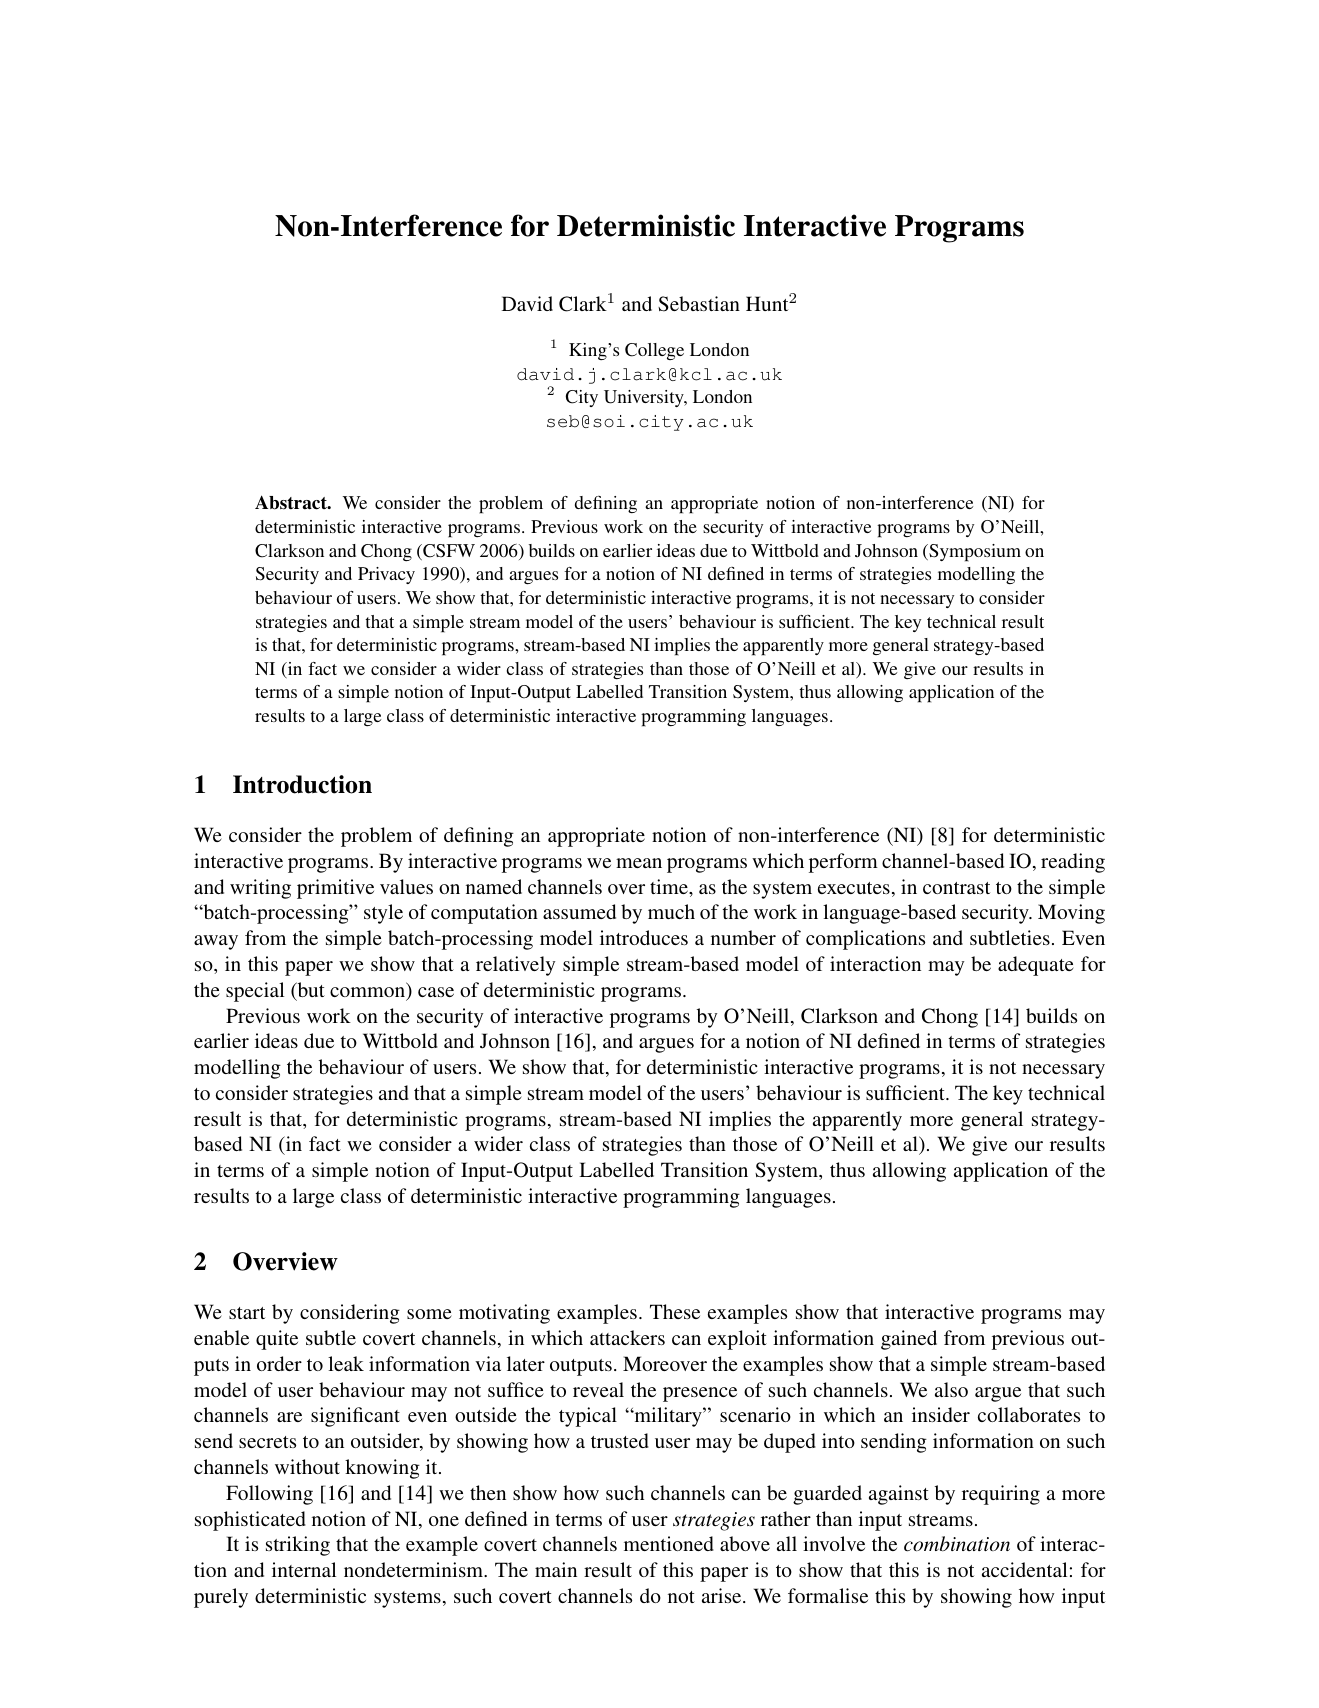 This screenshot has width=1319, height=1708. Describe the element at coordinates (699, 304) in the screenshot. I see `Sebastian` at that location.
